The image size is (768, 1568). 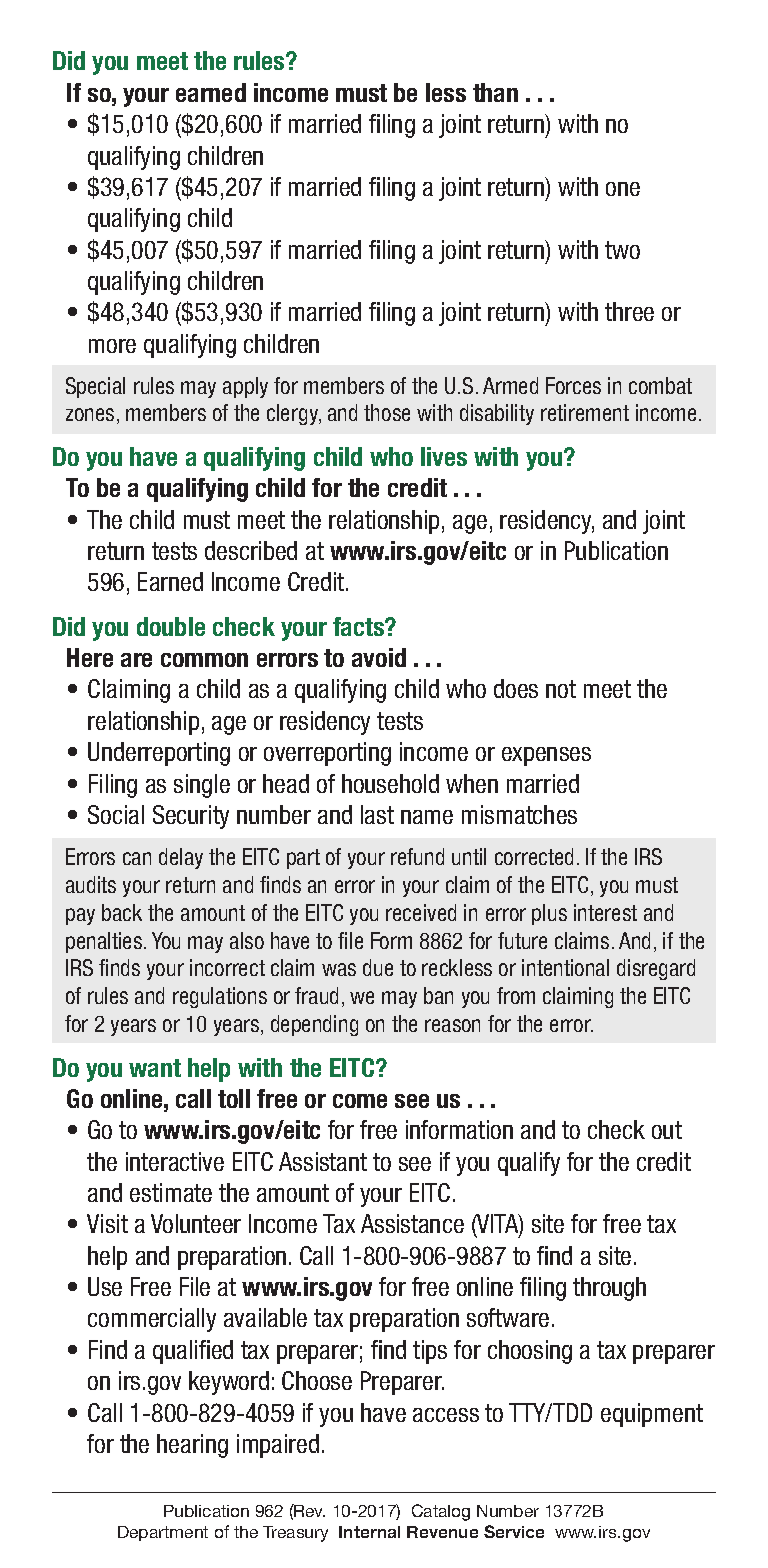 What do you see at coordinates (116, 814) in the screenshot?
I see `Social` at bounding box center [116, 814].
